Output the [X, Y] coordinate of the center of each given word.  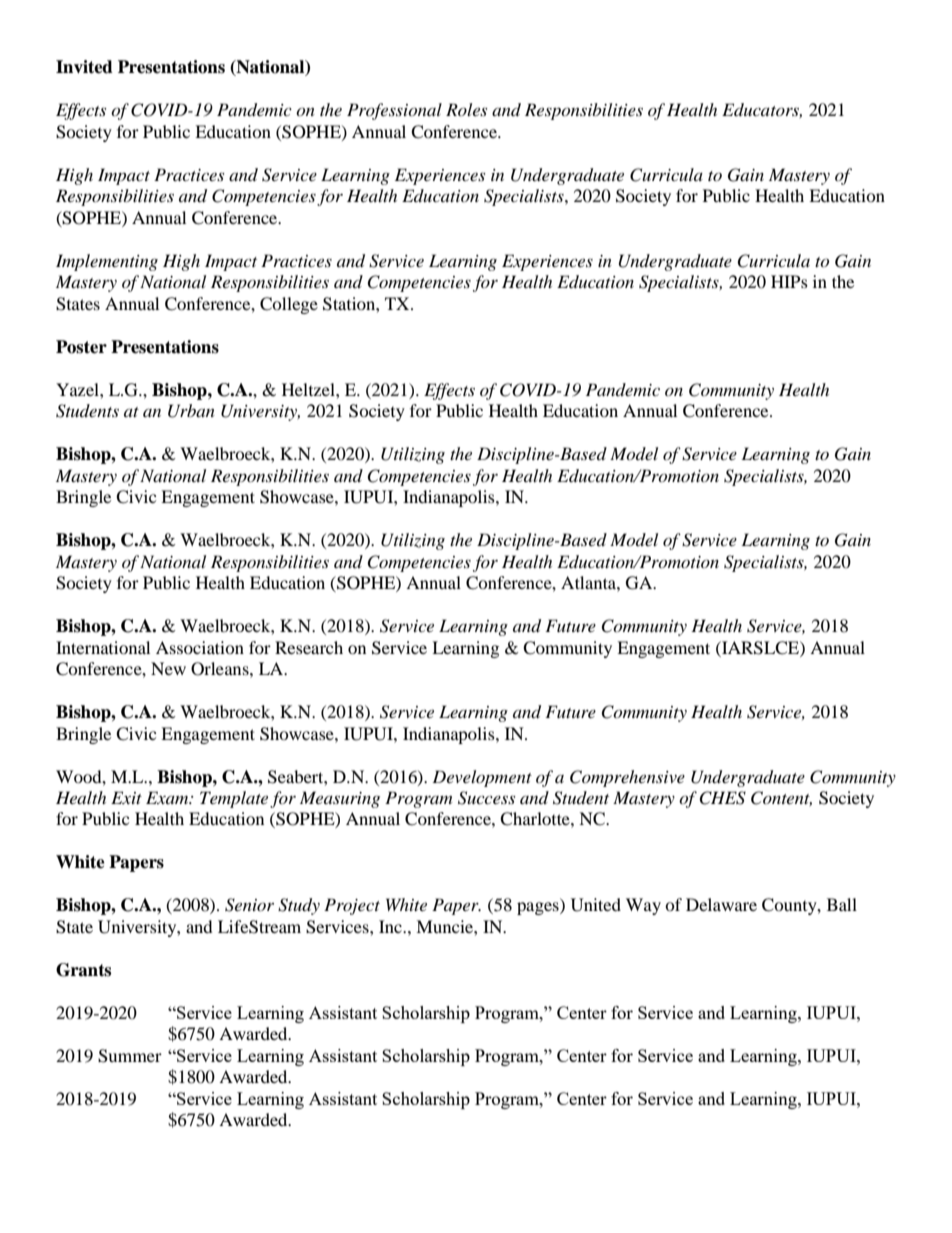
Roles [466, 109]
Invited [84, 67]
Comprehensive [627, 778]
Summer [130, 1056]
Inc [391, 926]
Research [309, 647]
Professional [394, 111]
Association [200, 647]
